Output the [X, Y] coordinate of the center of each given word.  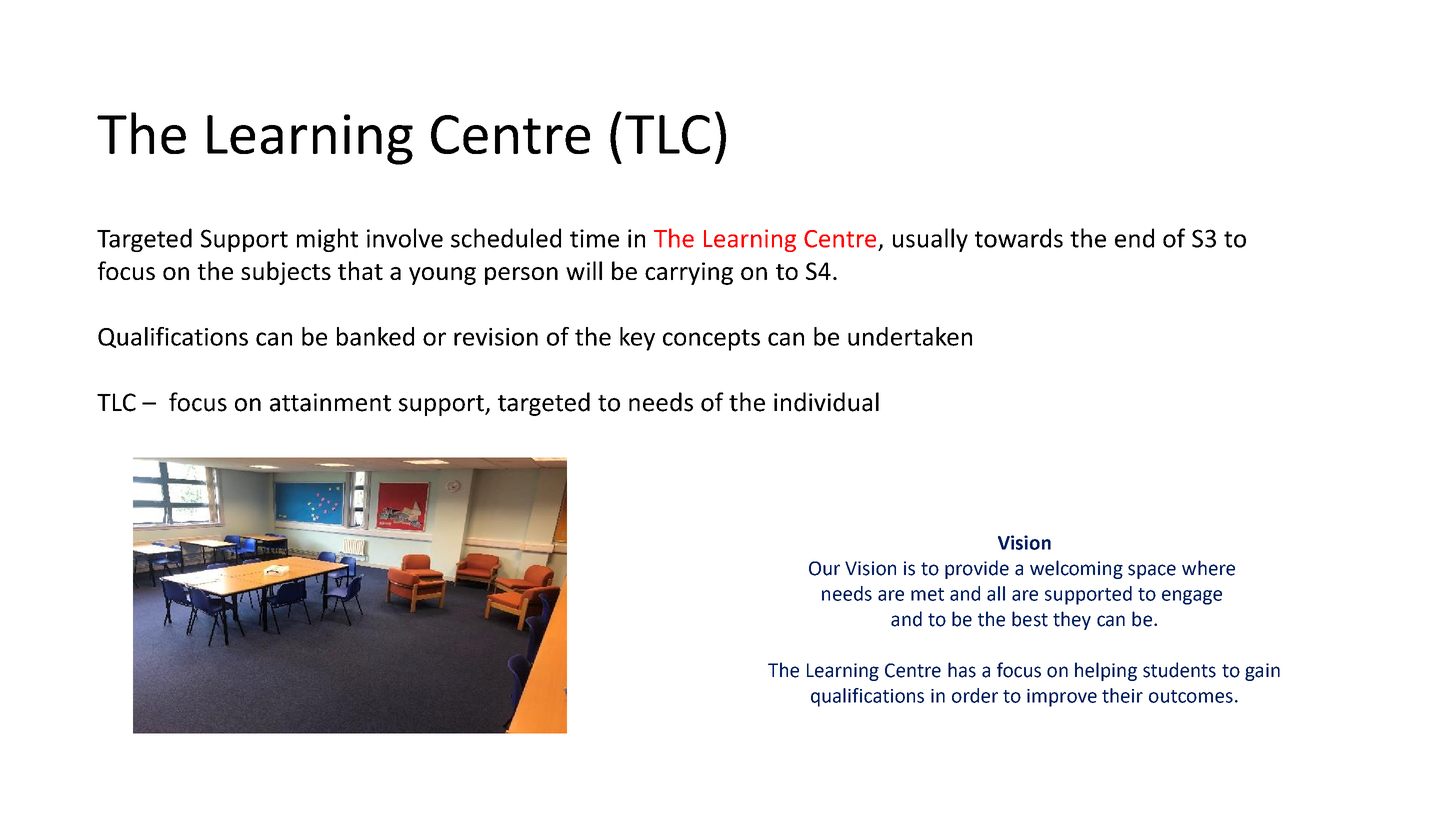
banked [375, 336]
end [1134, 238]
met [927, 594]
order [975, 695]
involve [405, 238]
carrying [689, 273]
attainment [330, 402]
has [962, 670]
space [1152, 571]
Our [824, 568]
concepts [711, 340]
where [1208, 568]
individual [826, 402]
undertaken [910, 336]
